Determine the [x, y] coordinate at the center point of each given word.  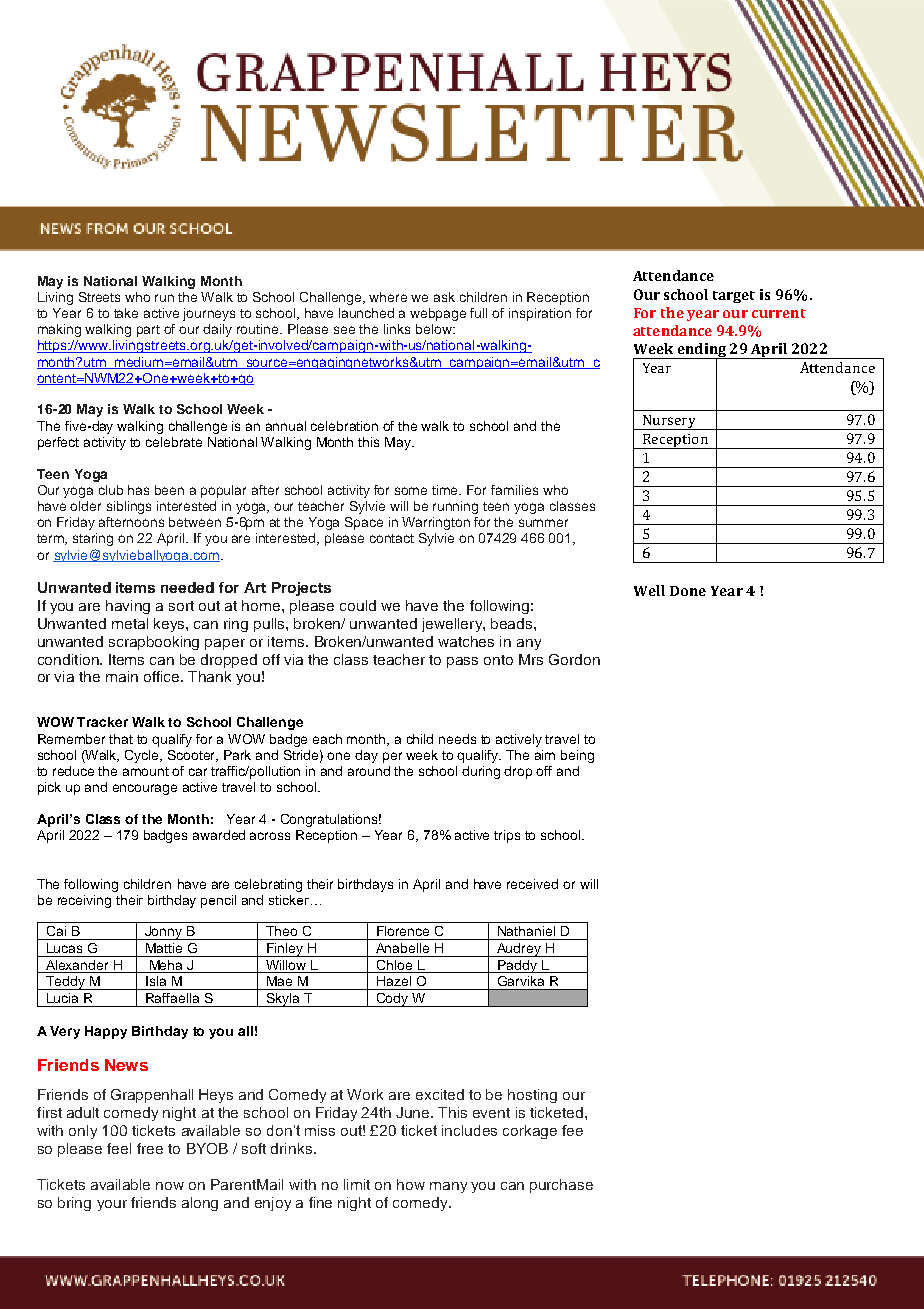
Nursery [669, 422]
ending [701, 351]
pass [462, 662]
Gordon [574, 659]
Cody [392, 1000]
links [397, 329]
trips [507, 836]
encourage [145, 789]
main [122, 676]
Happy [106, 1032]
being [577, 756]
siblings [129, 507]
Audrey [519, 950]
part [148, 331]
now [170, 1186]
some [411, 491]
